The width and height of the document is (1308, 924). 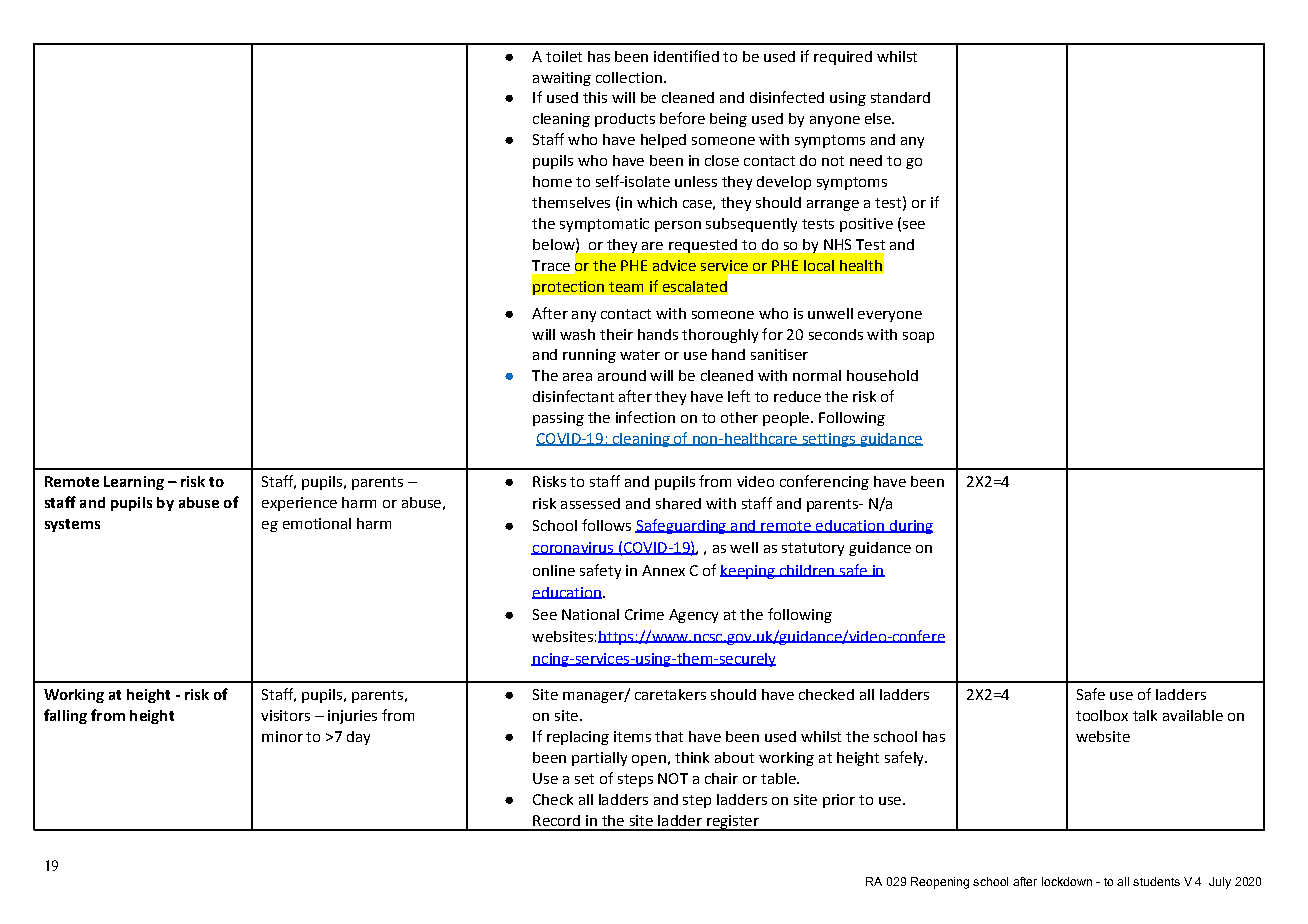 I want to click on standard, so click(x=900, y=97).
